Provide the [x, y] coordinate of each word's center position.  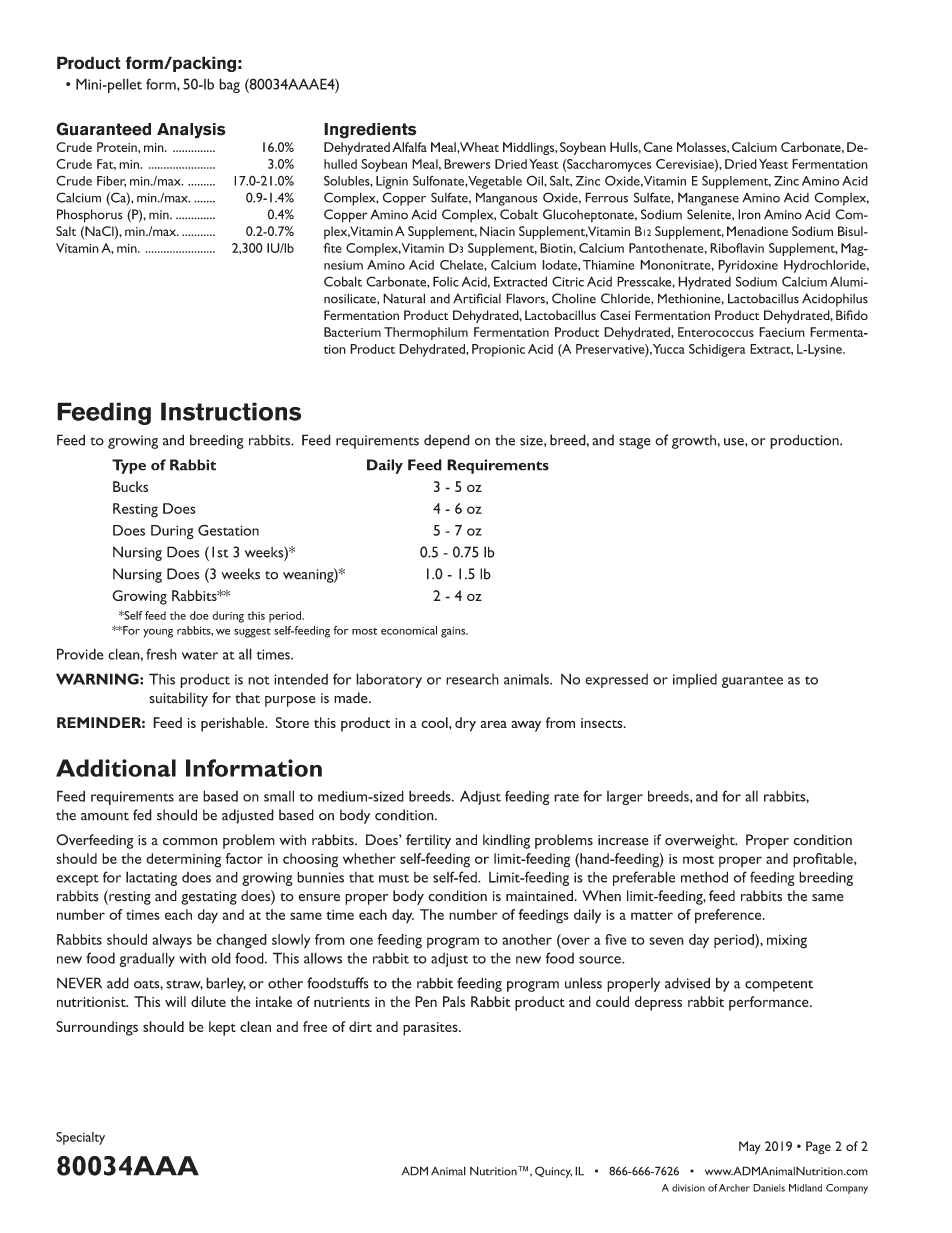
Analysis [191, 131]
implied [695, 681]
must [394, 878]
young [158, 633]
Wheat [479, 147]
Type [129, 466]
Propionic [498, 350]
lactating [151, 878]
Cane [658, 147]
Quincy [553, 1172]
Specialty [80, 1138]
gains [454, 632]
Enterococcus [716, 332]
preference [729, 916]
